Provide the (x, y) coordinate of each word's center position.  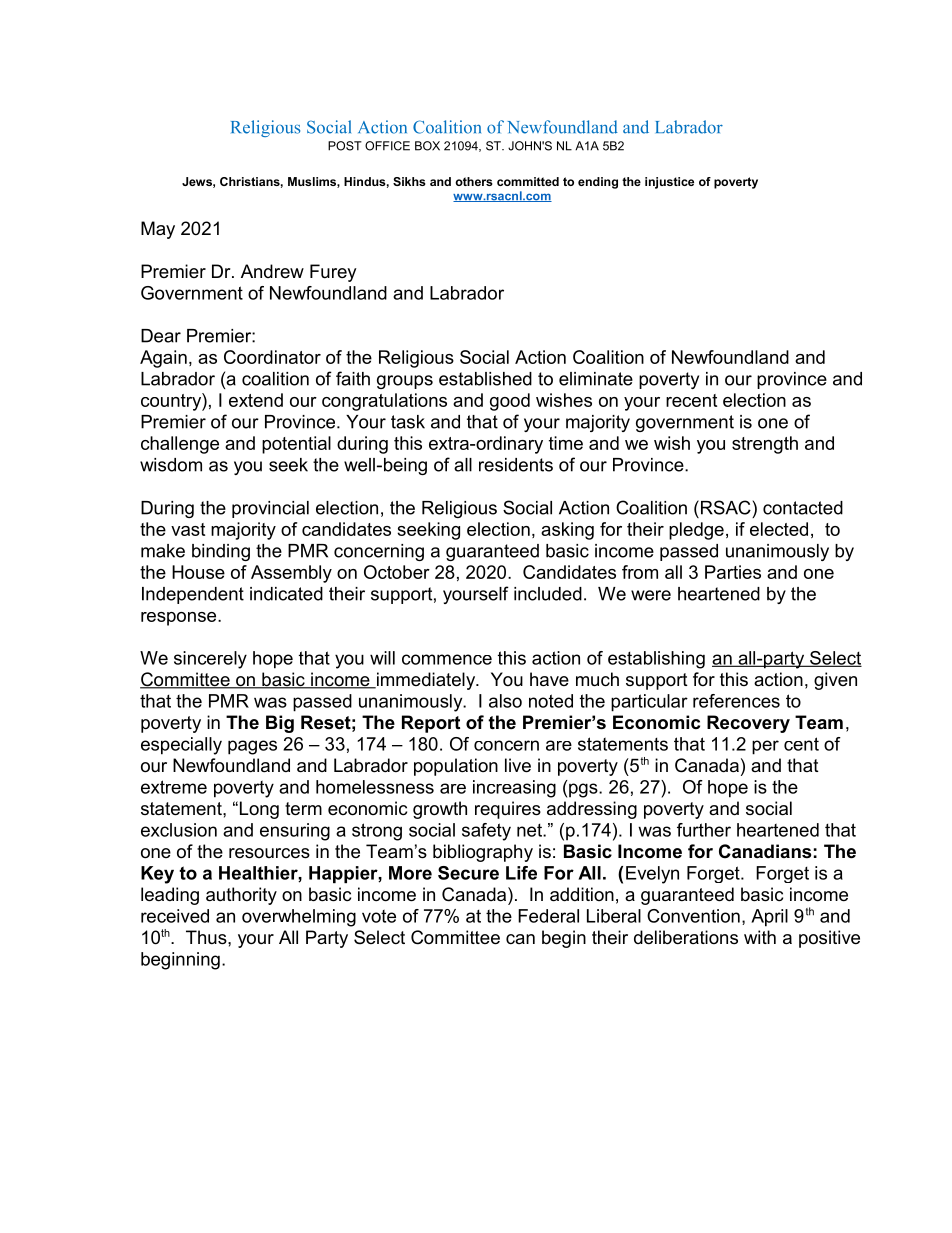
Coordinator (272, 357)
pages (252, 747)
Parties (733, 572)
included (548, 594)
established (485, 379)
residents (516, 465)
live (518, 765)
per (765, 747)
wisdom (171, 465)
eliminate (596, 379)
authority (241, 896)
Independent (193, 595)
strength (765, 445)
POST (345, 146)
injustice (669, 183)
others (474, 181)
